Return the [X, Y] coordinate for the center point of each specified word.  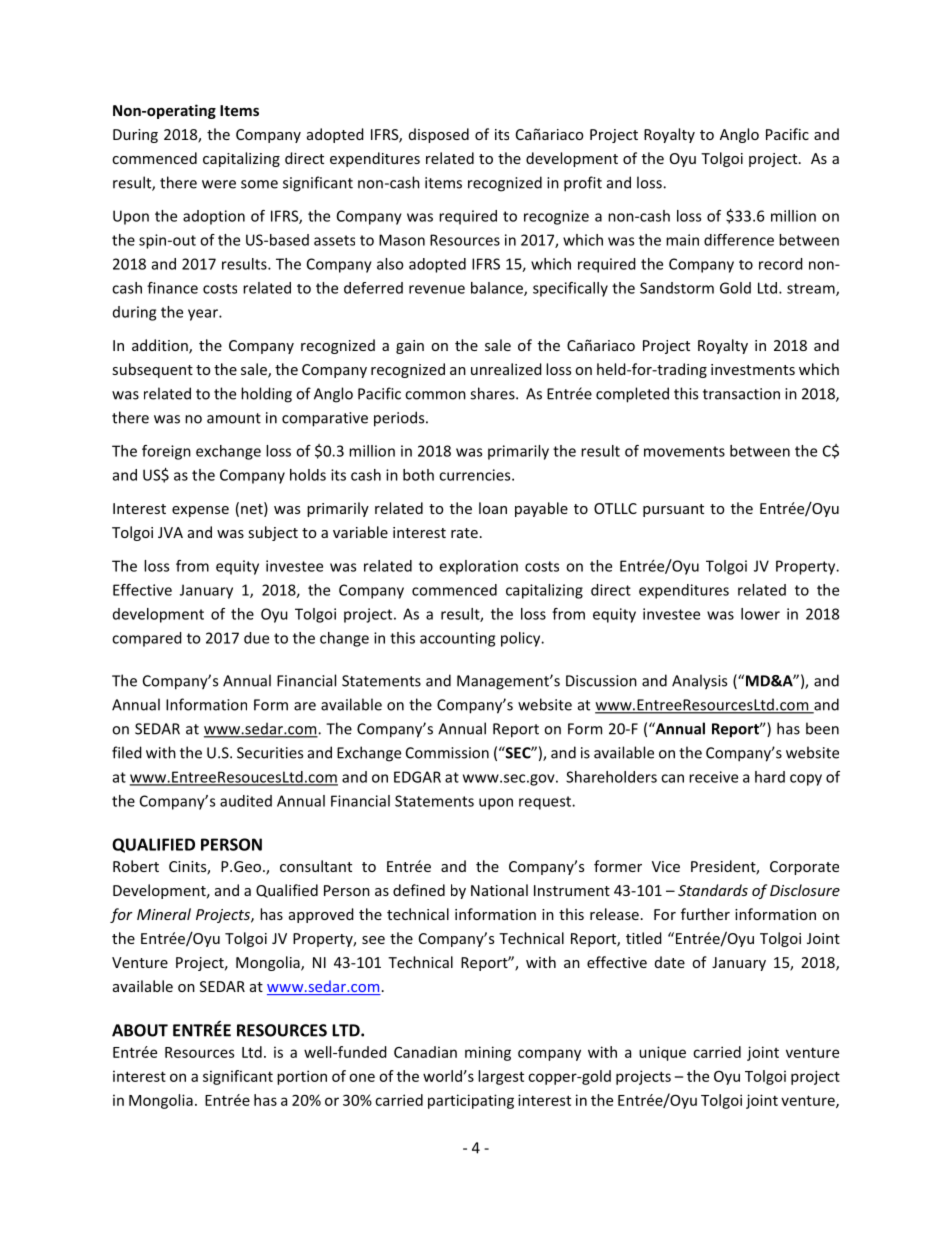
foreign [166, 452]
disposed [439, 135]
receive [713, 777]
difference [739, 240]
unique [662, 1053]
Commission [447, 753]
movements [684, 451]
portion [302, 1077]
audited [246, 801]
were [219, 184]
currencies [476, 475]
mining [488, 1053]
